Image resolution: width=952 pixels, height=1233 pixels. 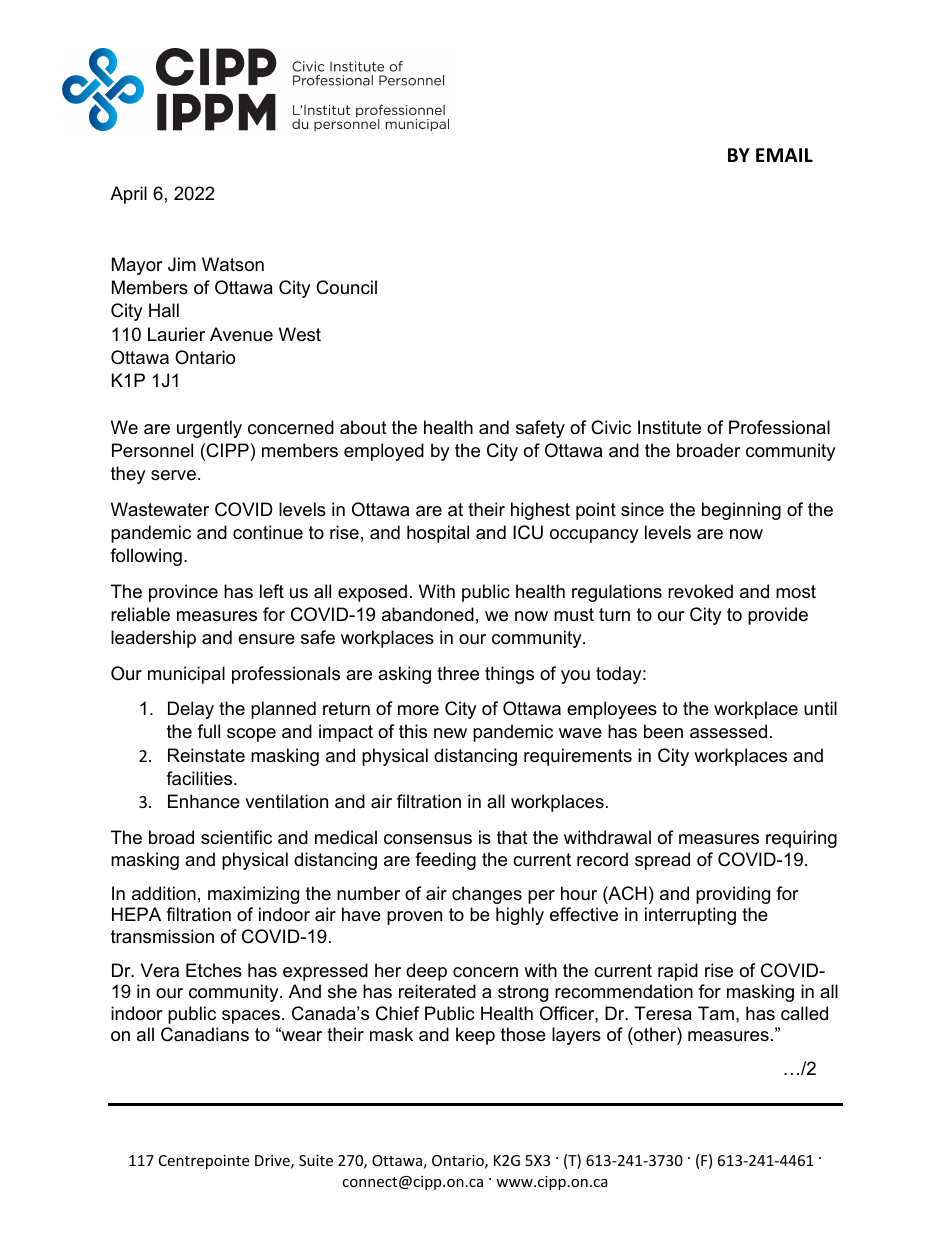 I want to click on April, so click(x=128, y=195).
